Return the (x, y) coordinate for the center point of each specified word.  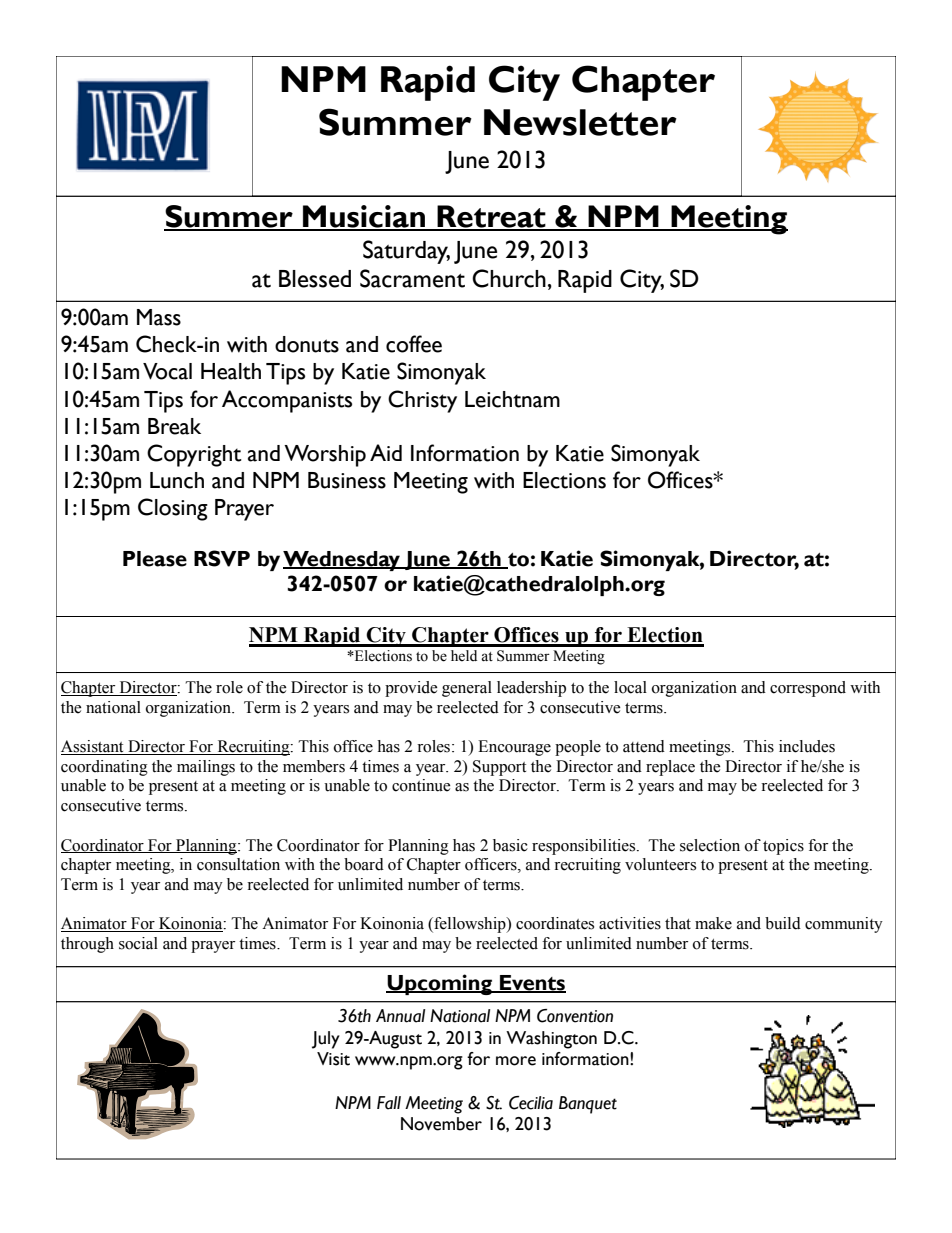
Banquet (588, 1105)
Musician (364, 217)
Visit (333, 1059)
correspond (808, 689)
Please (155, 559)
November (441, 1124)
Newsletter (580, 122)
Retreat (491, 217)
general (467, 689)
